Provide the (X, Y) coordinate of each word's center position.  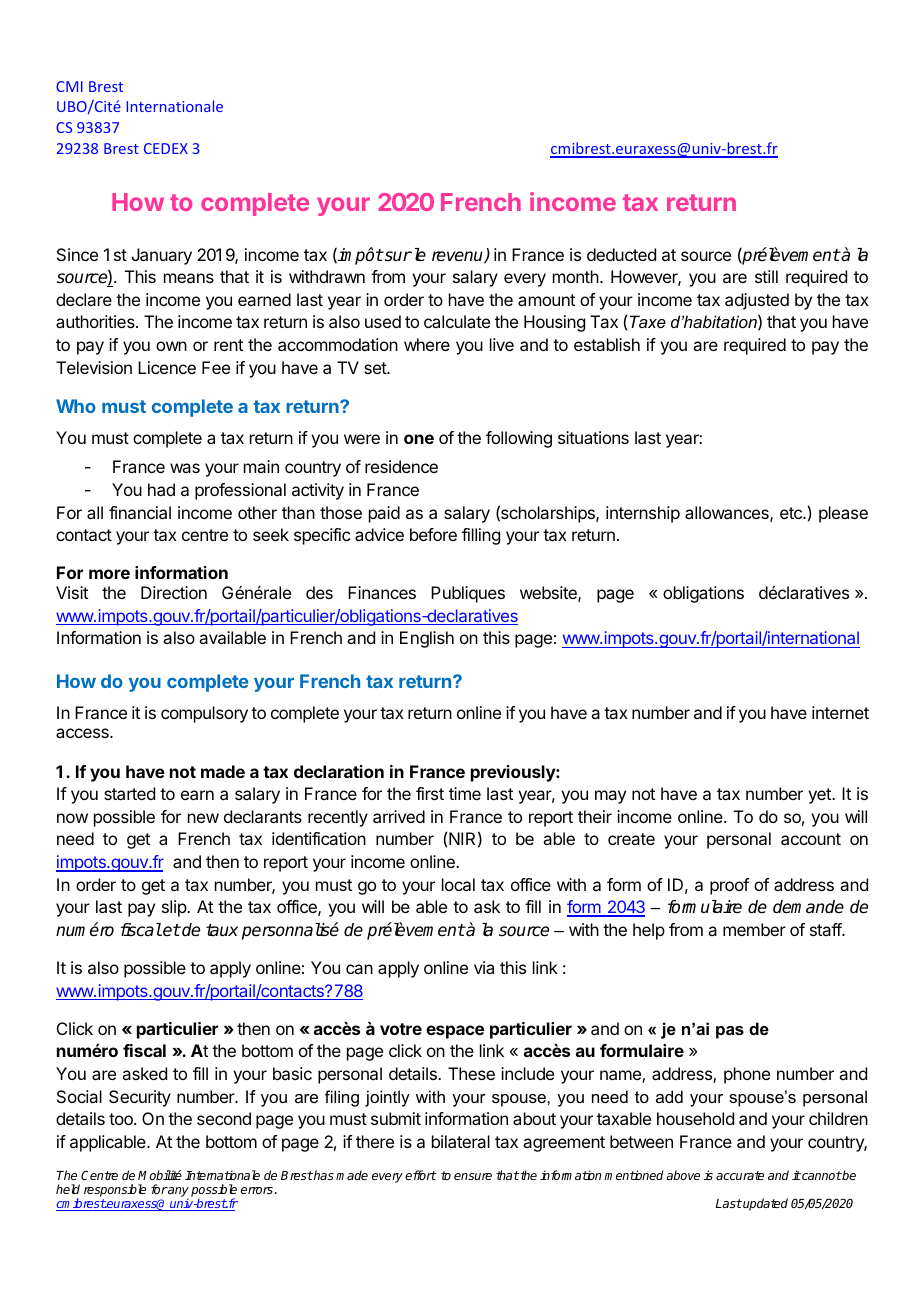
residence (401, 466)
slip (175, 908)
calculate (457, 321)
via (484, 967)
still (766, 276)
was (185, 468)
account (811, 839)
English (427, 639)
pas (730, 1032)
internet (840, 712)
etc (792, 513)
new (203, 818)
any (178, 1193)
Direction (174, 592)
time (465, 793)
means (189, 278)
